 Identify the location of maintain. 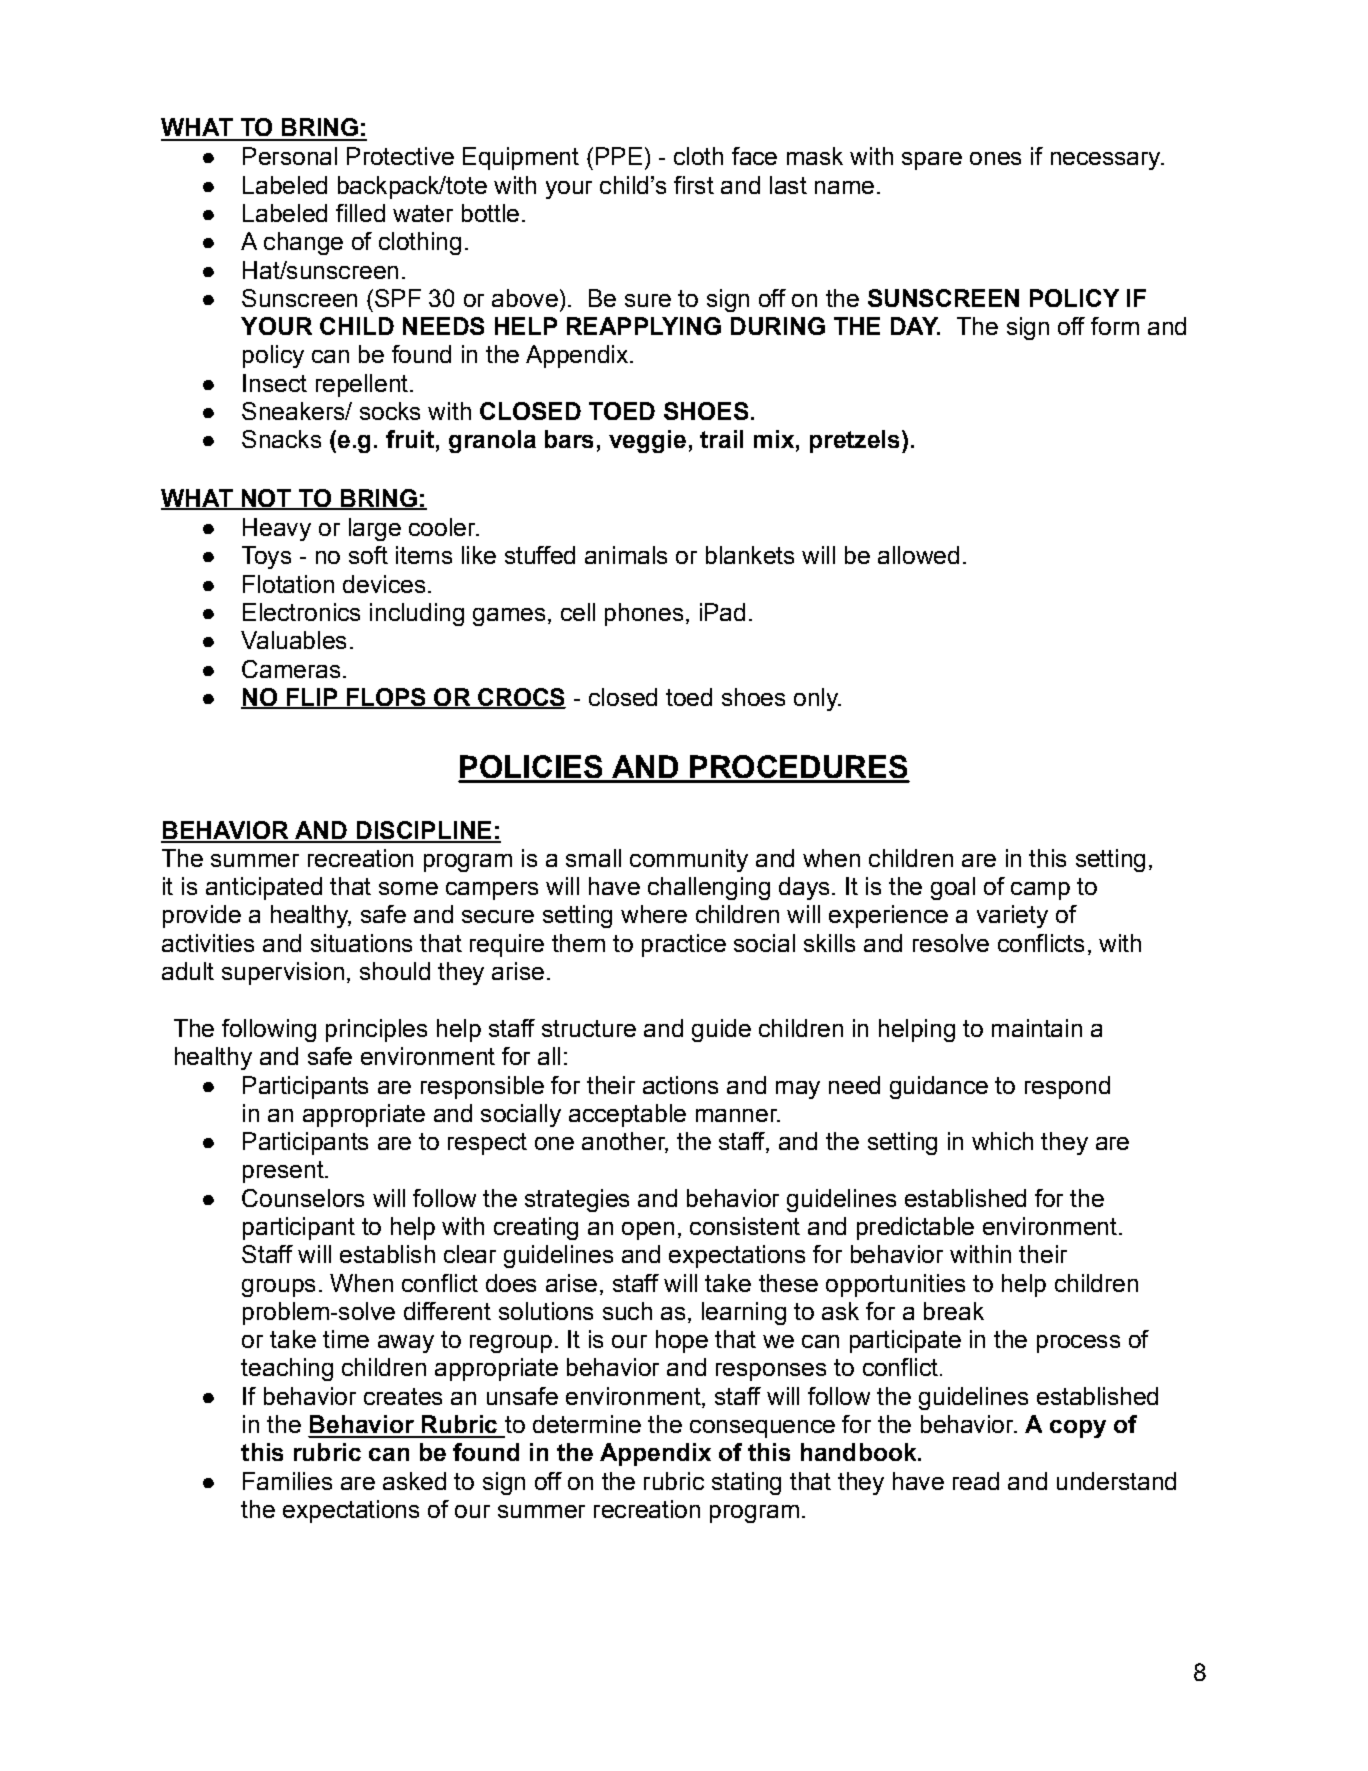
(1037, 1028).
